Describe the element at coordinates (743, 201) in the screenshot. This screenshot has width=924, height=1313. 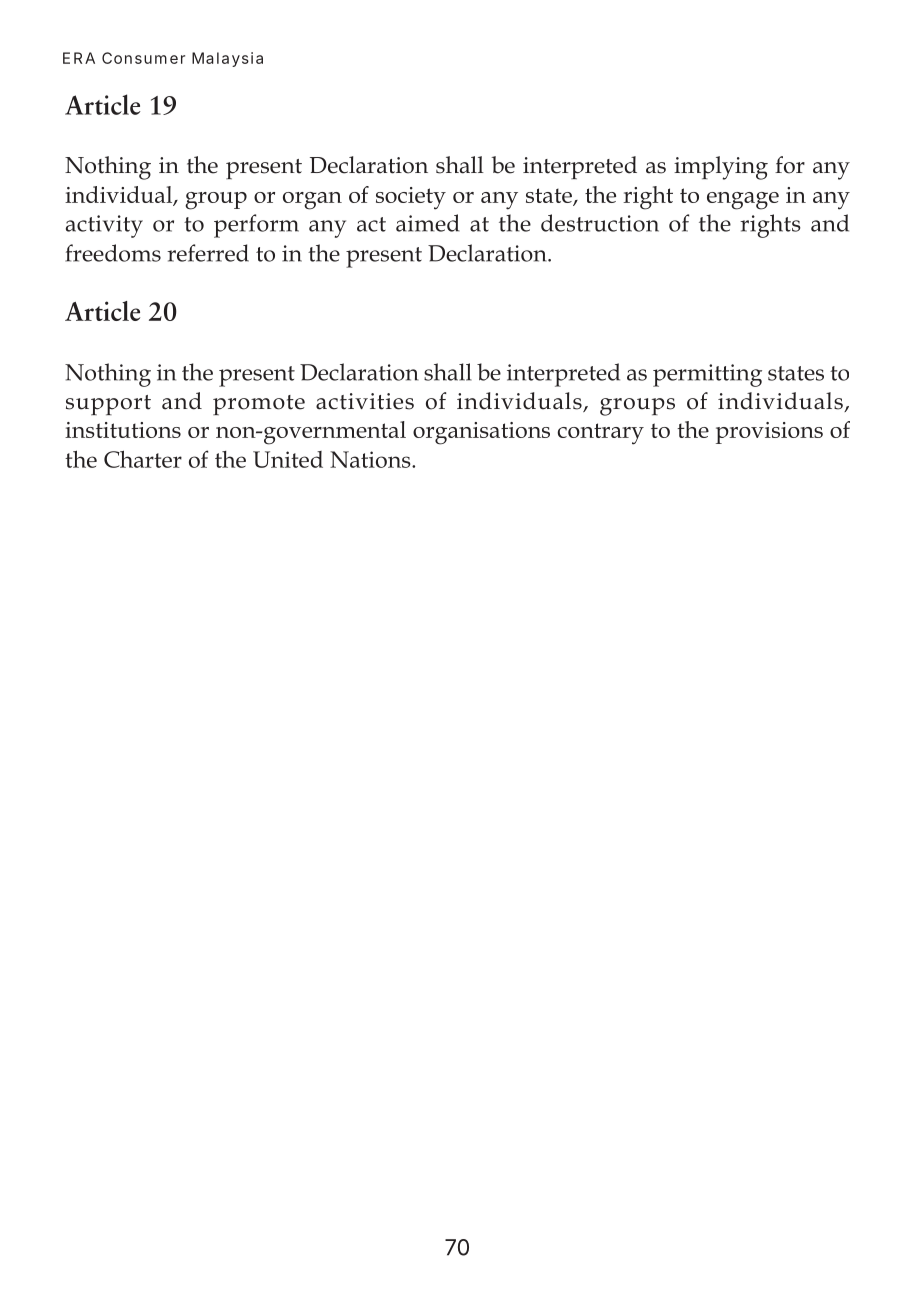
I see `engage` at that location.
